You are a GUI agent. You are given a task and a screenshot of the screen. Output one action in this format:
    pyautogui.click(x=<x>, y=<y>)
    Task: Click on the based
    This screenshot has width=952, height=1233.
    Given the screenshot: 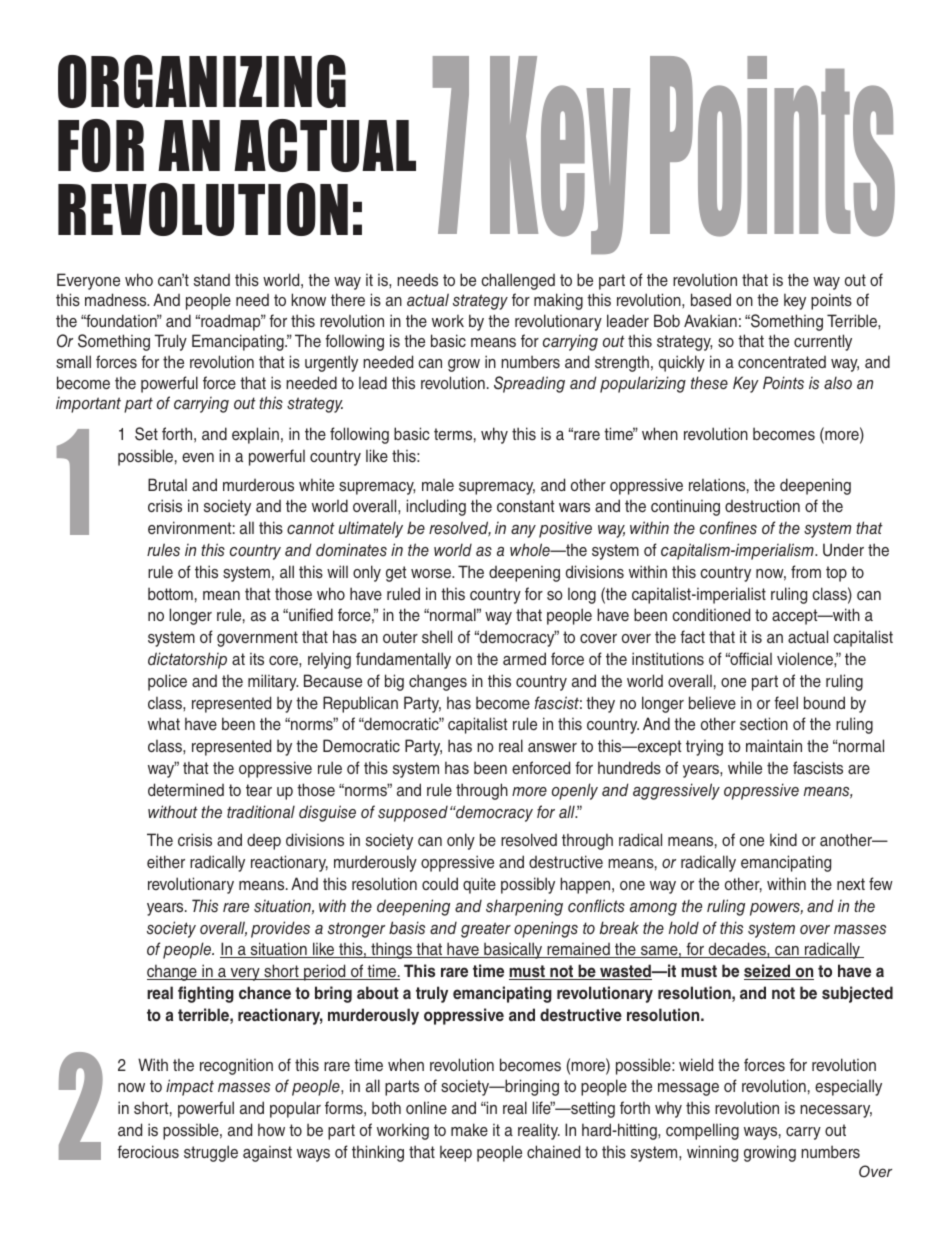 What is the action you would take?
    pyautogui.click(x=711, y=299)
